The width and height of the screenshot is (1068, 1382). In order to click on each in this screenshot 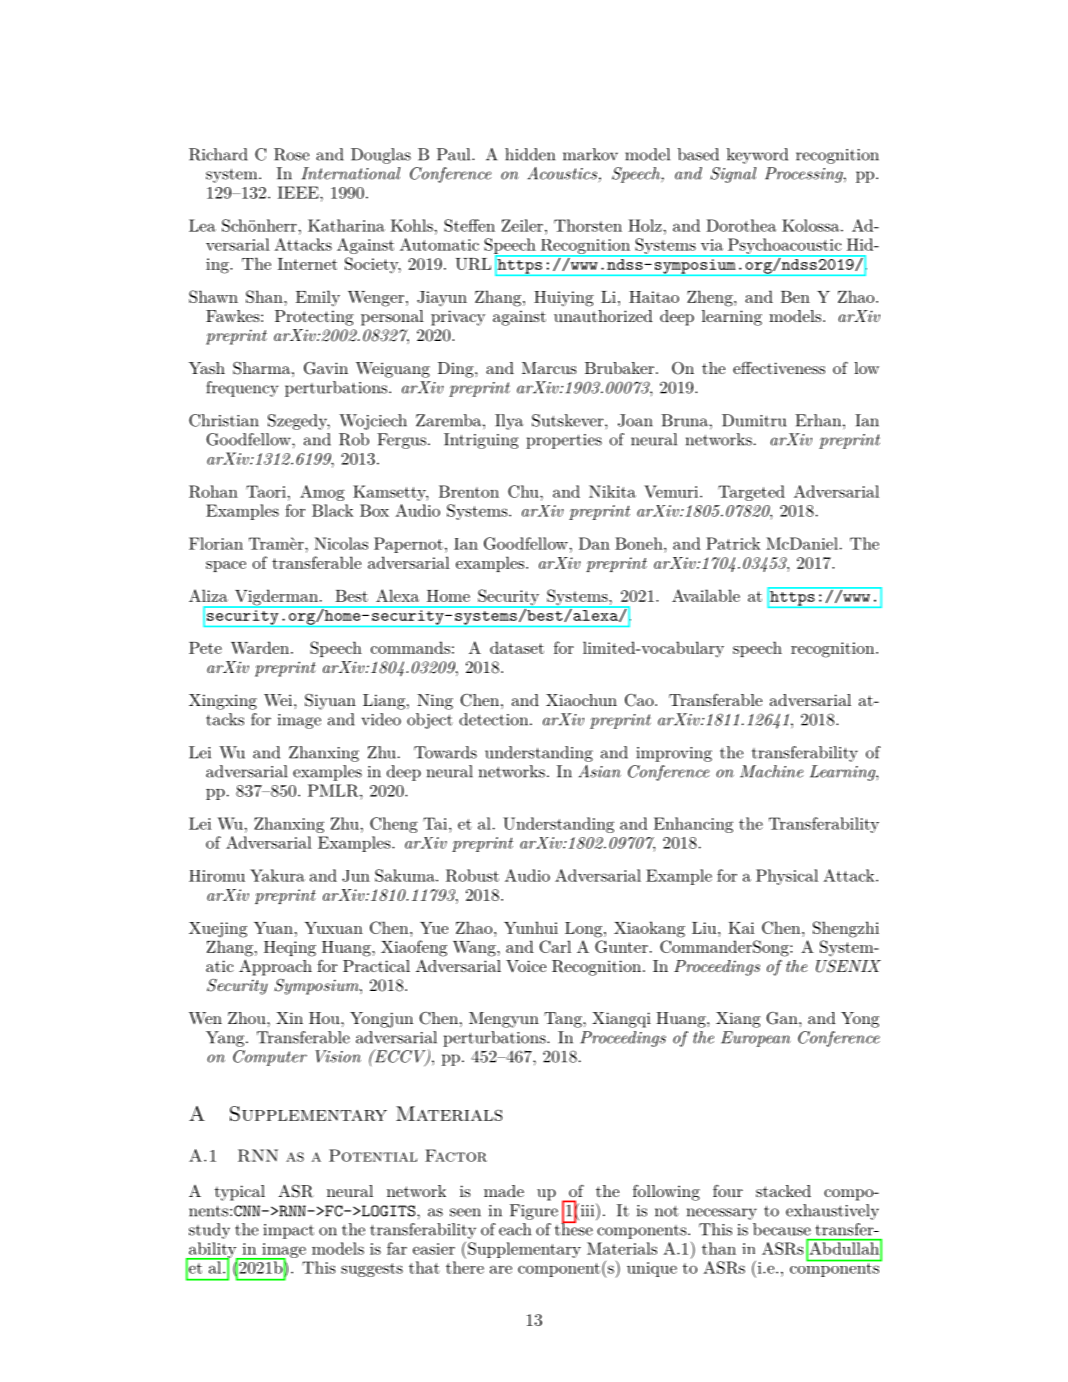, I will do `click(515, 1229)`.
